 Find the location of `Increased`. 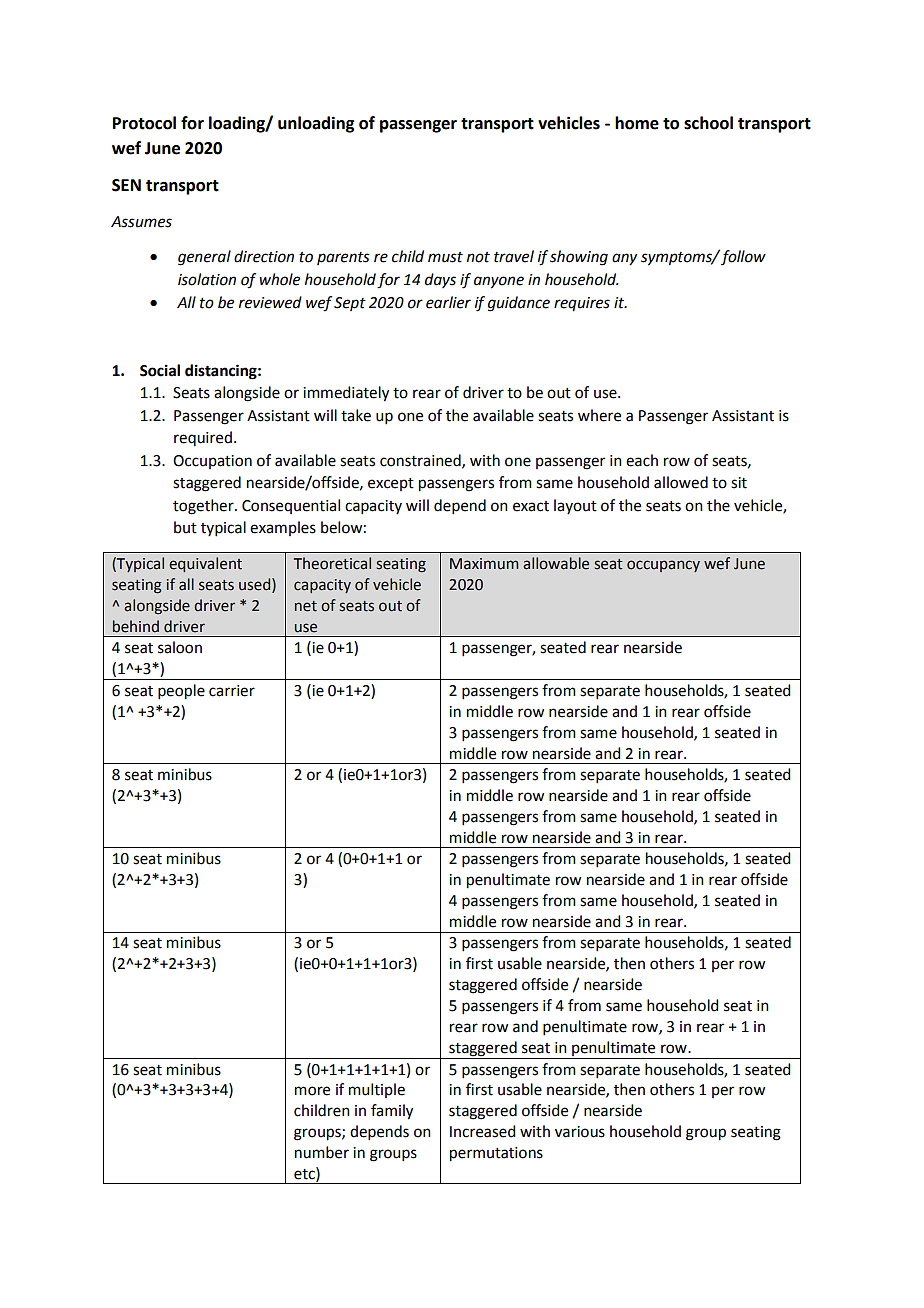

Increased is located at coordinates (482, 1131).
